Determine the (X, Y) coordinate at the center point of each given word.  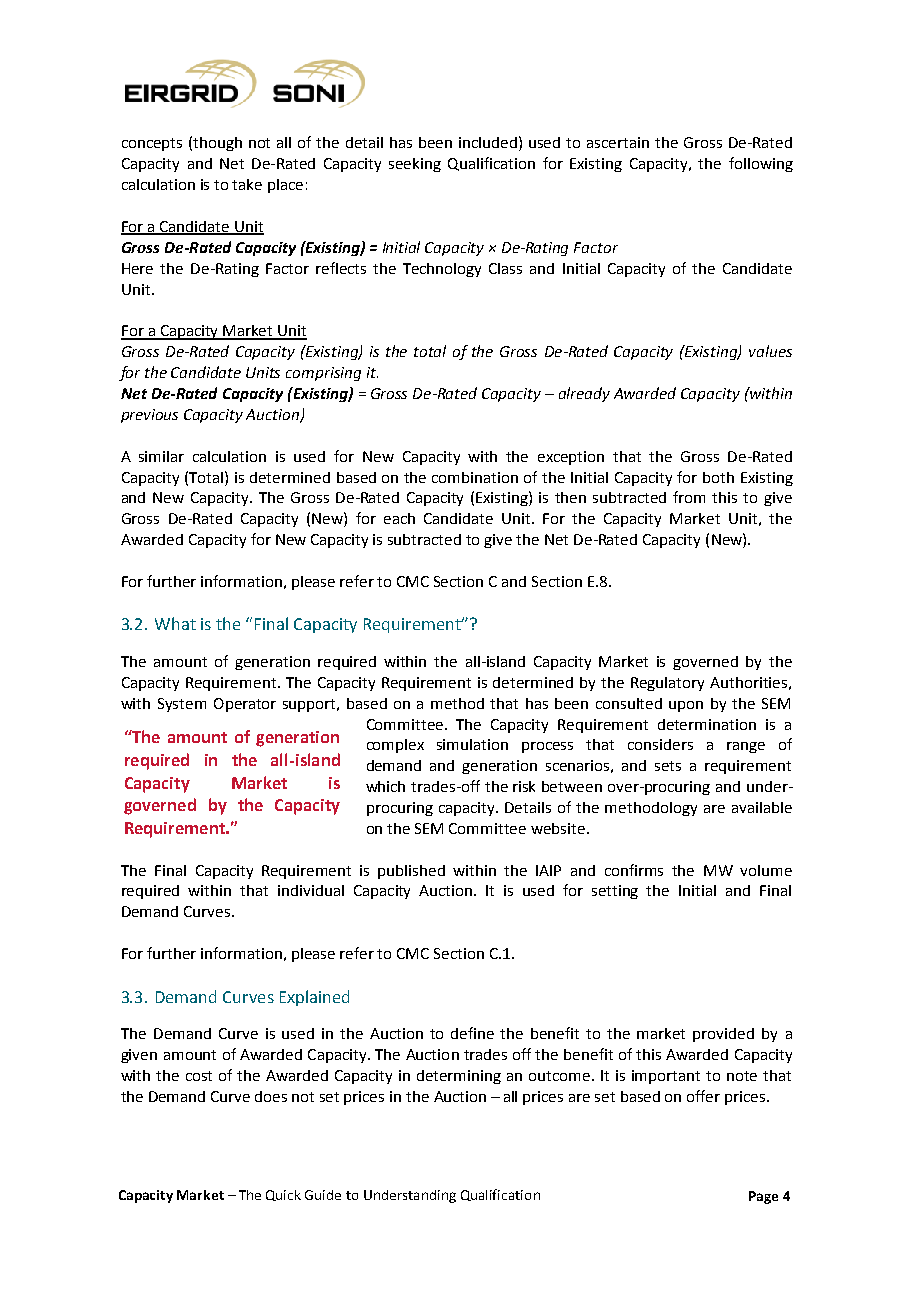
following (761, 164)
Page (763, 1197)
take (247, 184)
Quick (283, 1195)
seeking (415, 165)
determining (459, 1077)
